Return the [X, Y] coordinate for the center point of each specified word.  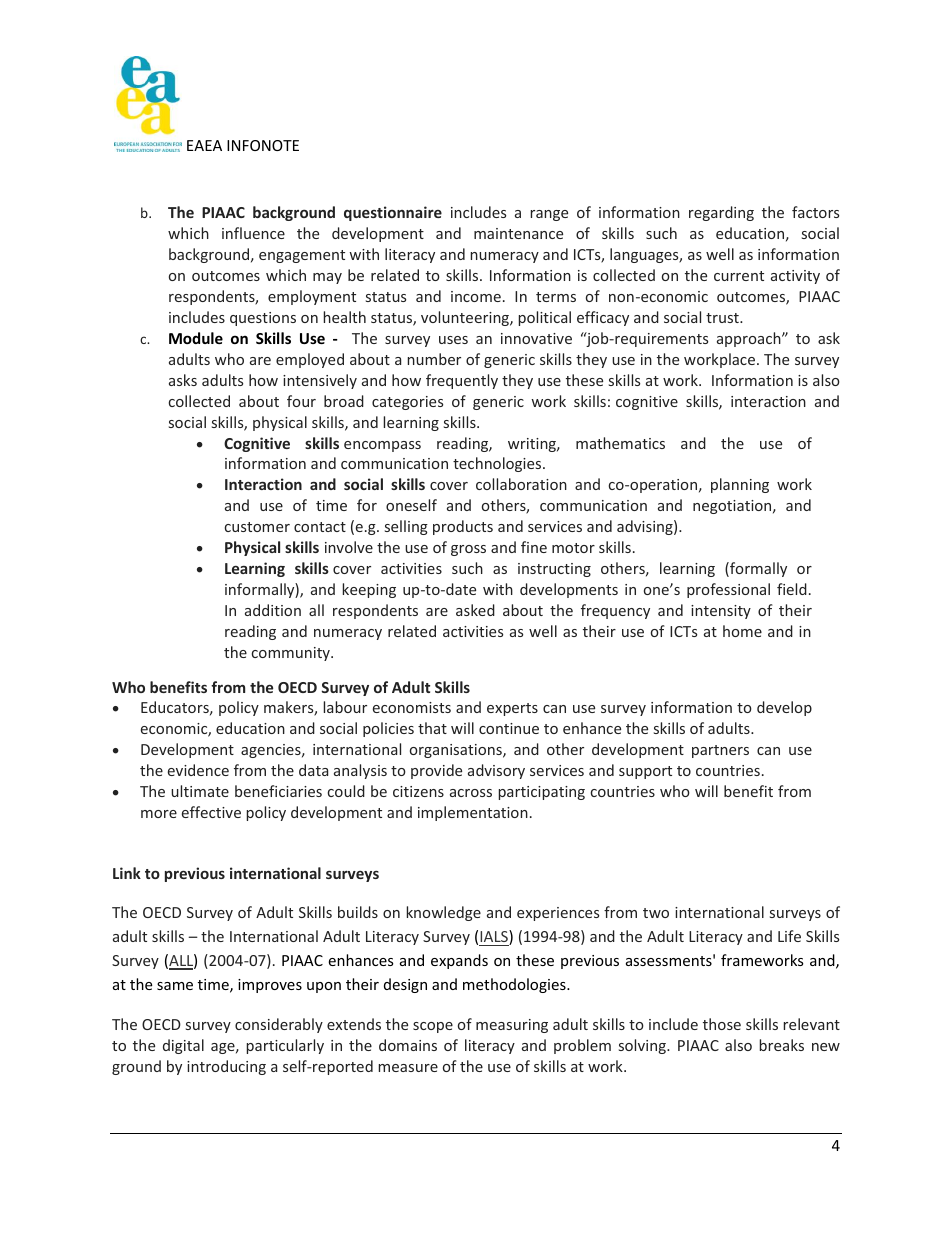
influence [253, 233]
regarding [721, 213]
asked [475, 610]
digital [183, 1046]
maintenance [518, 233]
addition [273, 610]
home [742, 631]
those [722, 1024]
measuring [512, 1026]
